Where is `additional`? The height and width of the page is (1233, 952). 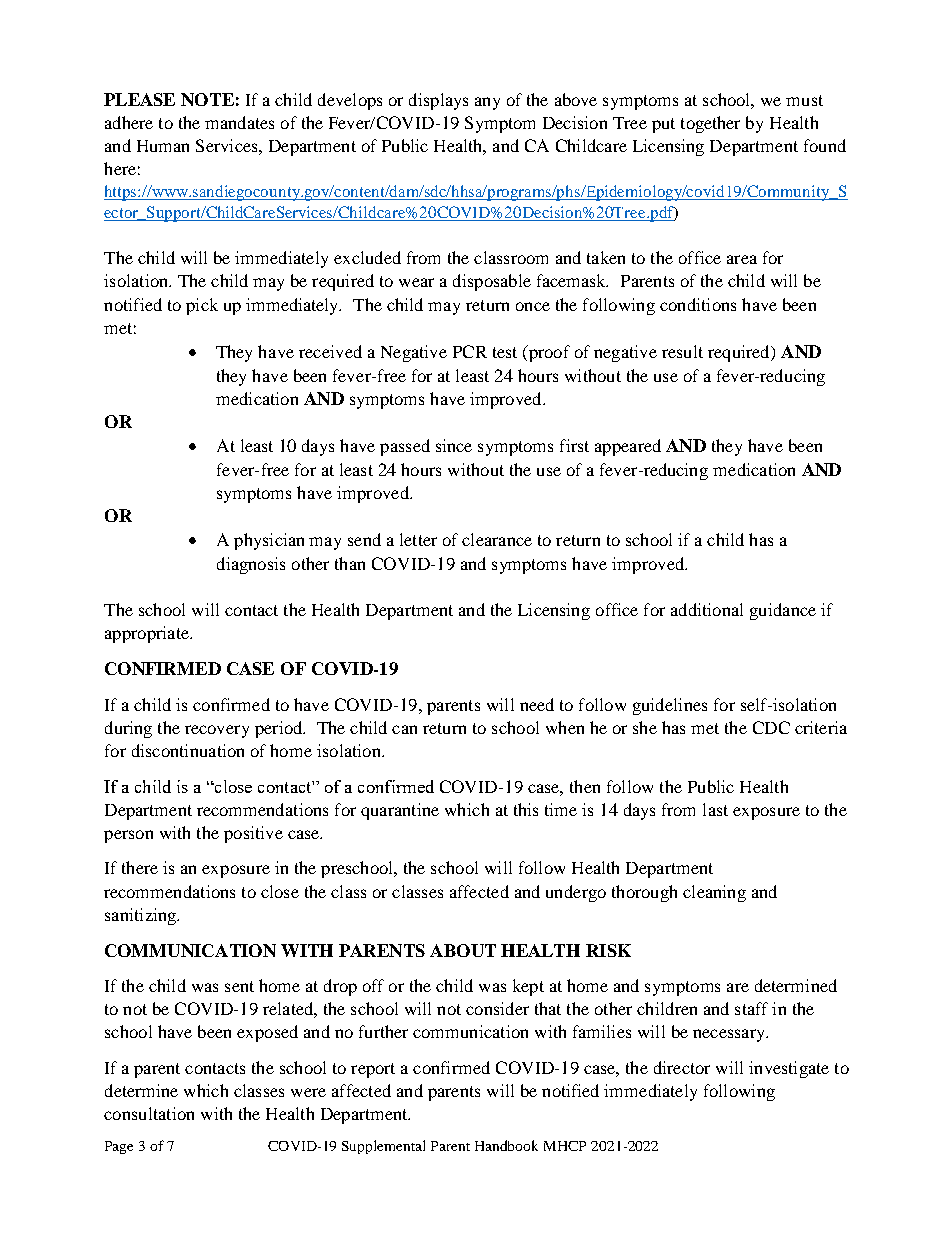 additional is located at coordinates (707, 609).
